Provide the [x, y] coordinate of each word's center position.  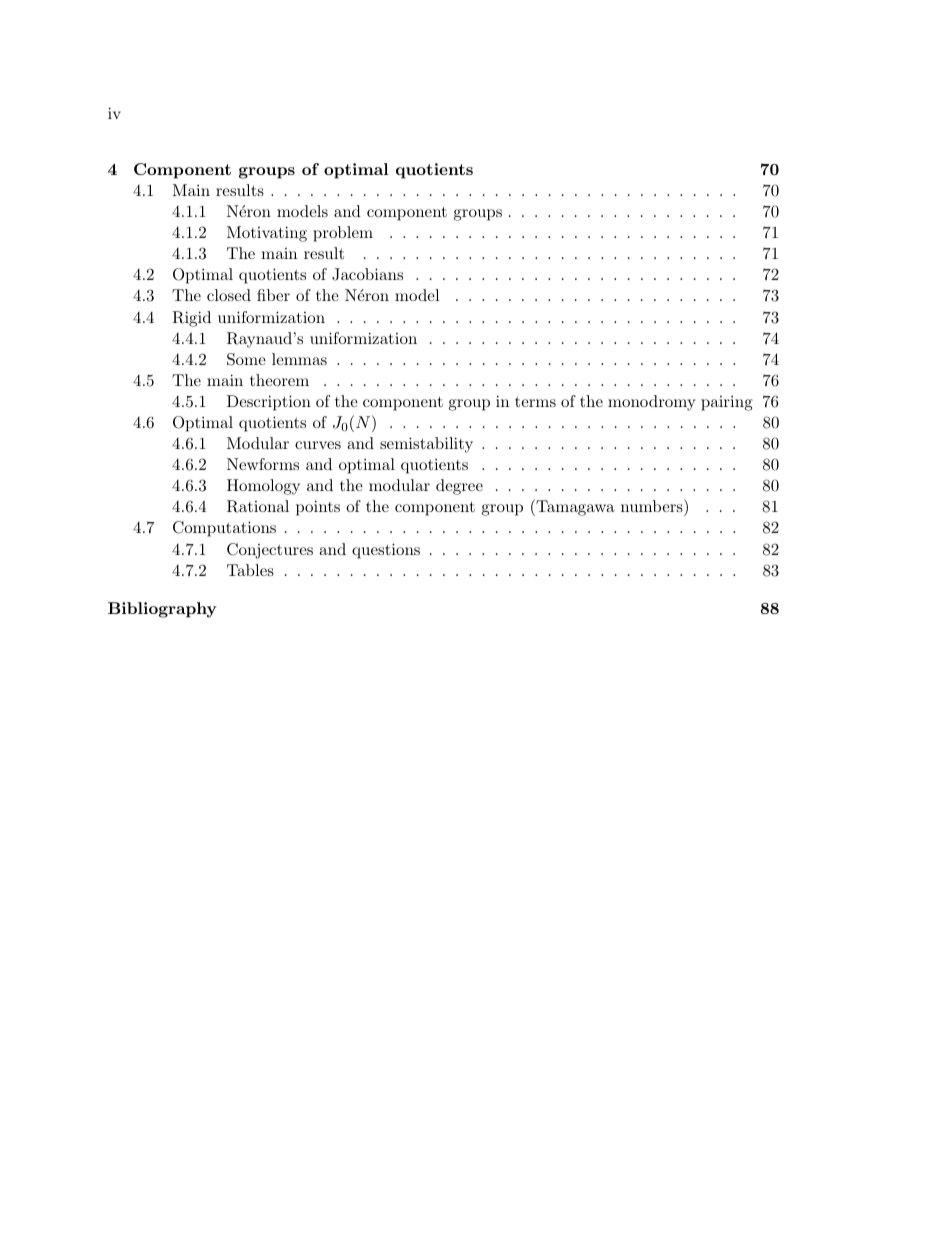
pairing [727, 403]
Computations [224, 529]
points [318, 508]
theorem [279, 380]
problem [343, 234]
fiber [273, 295]
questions [386, 551]
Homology [263, 487]
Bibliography [162, 610]
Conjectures [270, 551]
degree [459, 487]
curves [318, 445]
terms [535, 402]
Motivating [267, 234]
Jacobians [367, 274]
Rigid [191, 319]
